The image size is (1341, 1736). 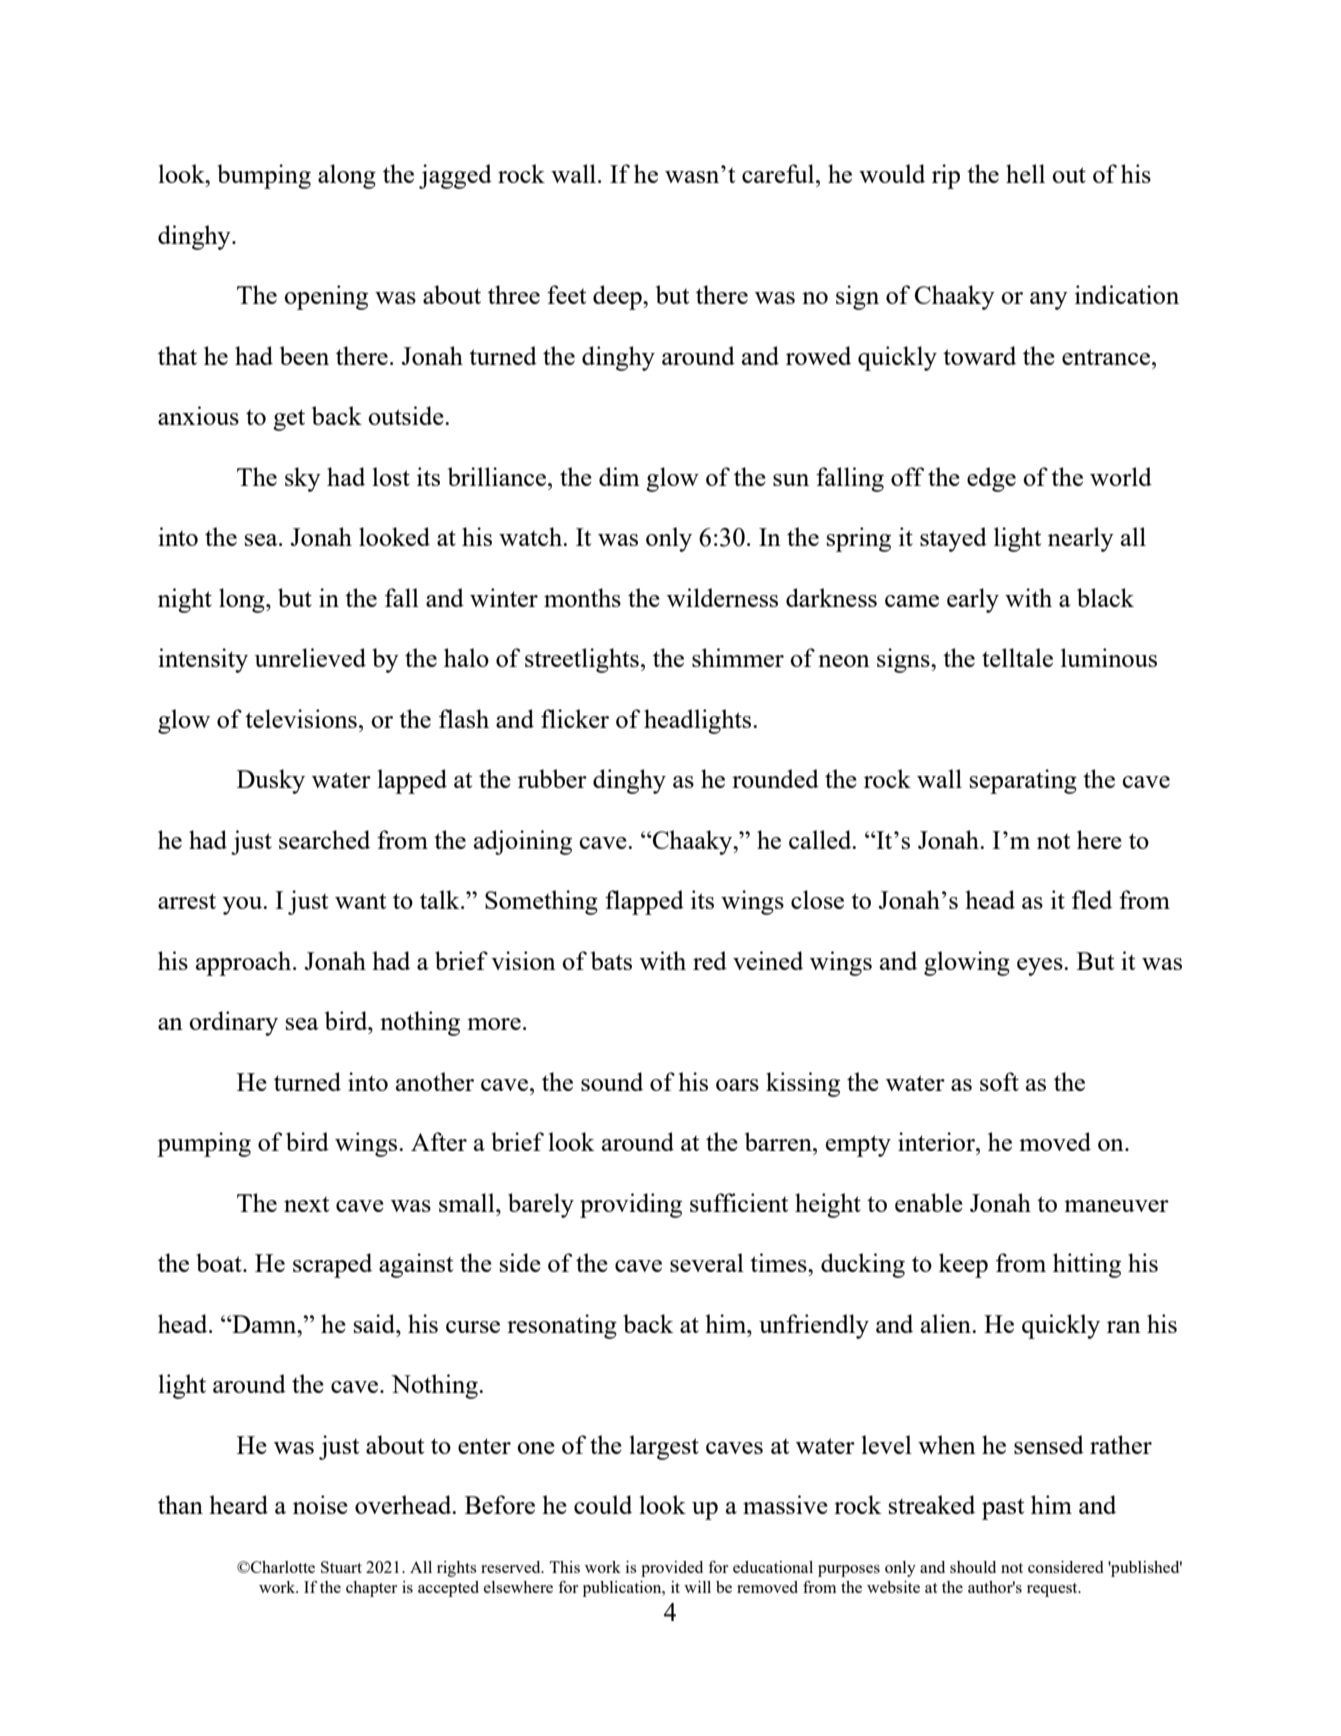 What do you see at coordinates (1025, 173) in the document?
I see `hell` at bounding box center [1025, 173].
